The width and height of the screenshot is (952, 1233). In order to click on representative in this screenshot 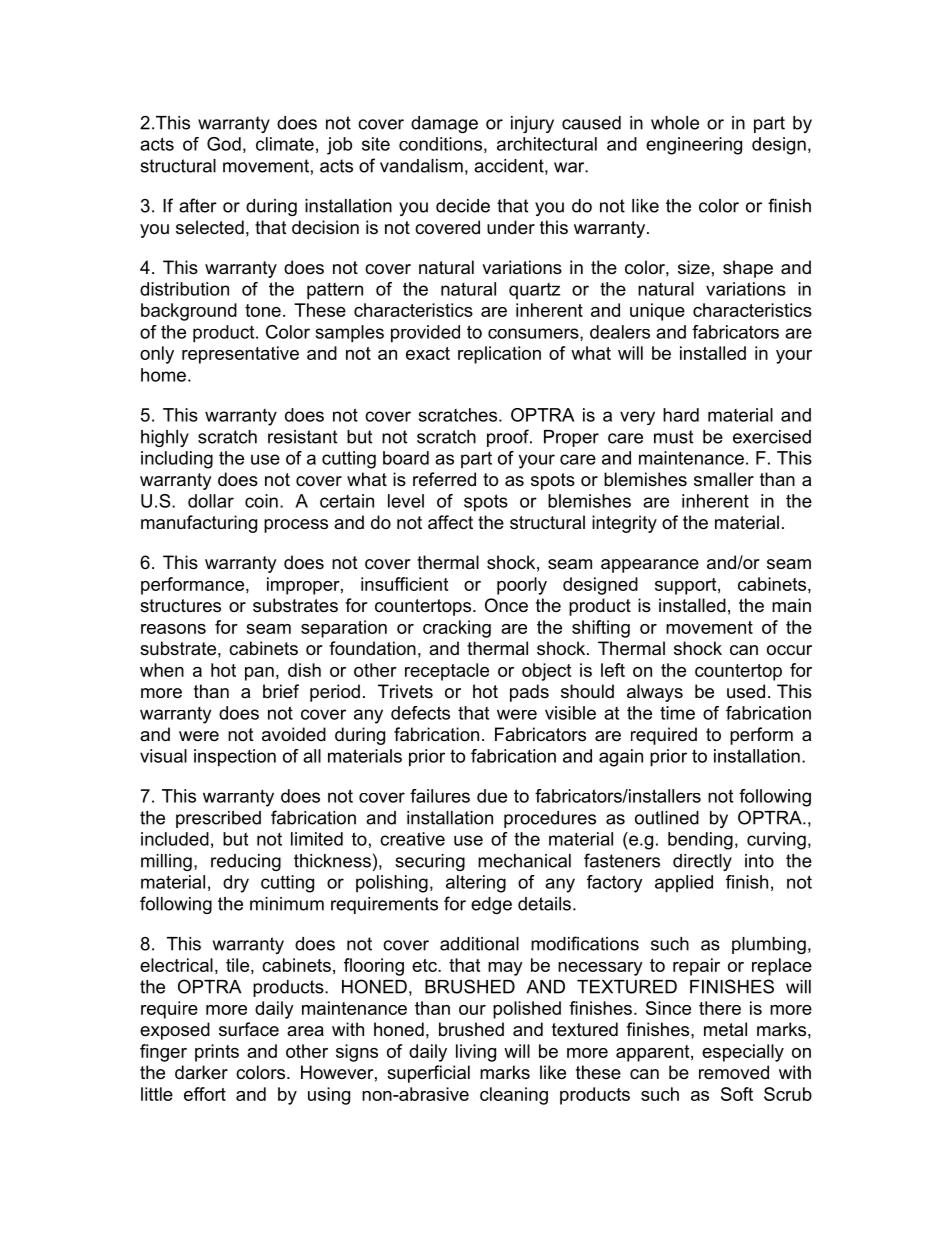, I will do `click(240, 355)`.
